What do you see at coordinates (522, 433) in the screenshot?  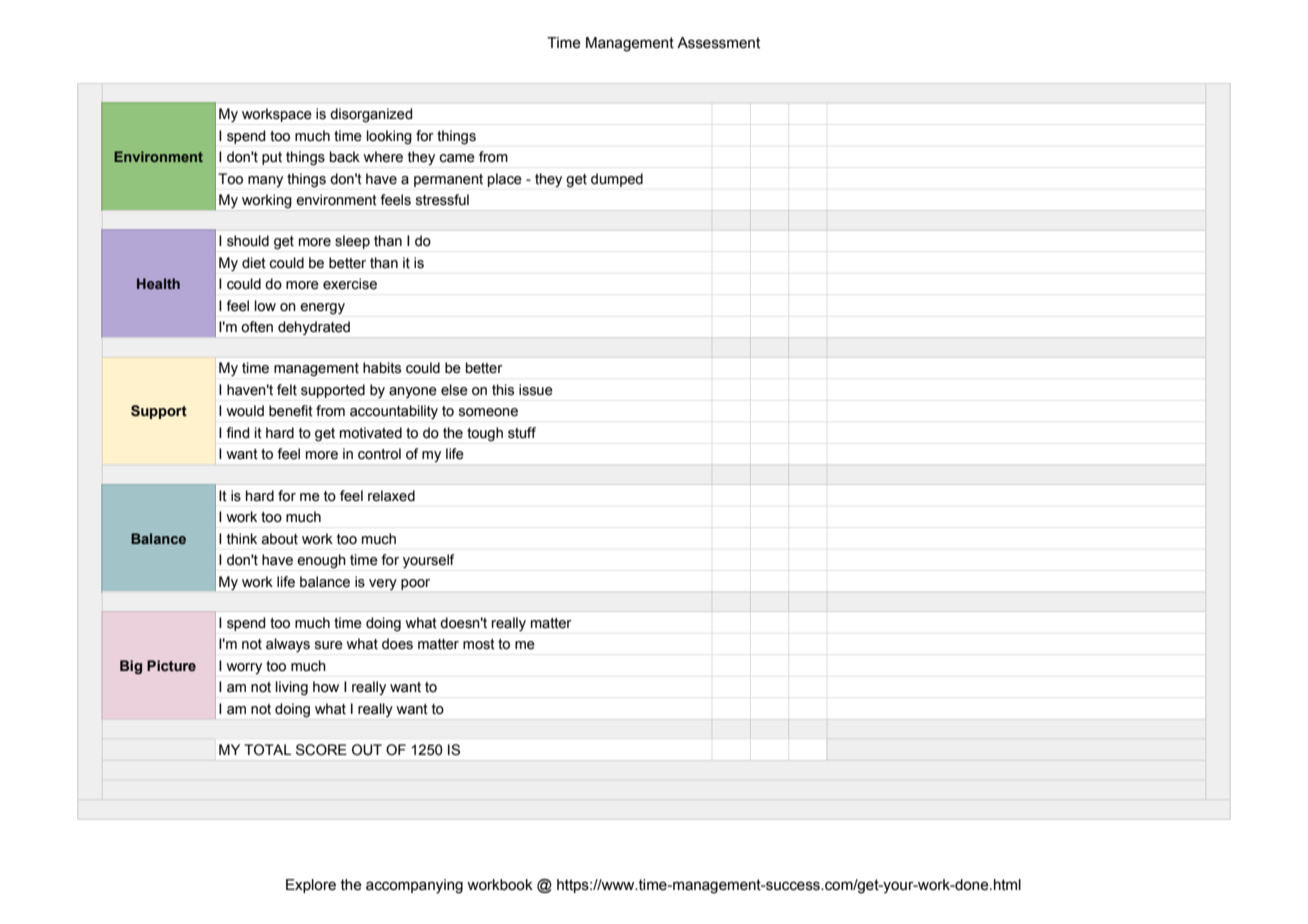 I see `stuff` at bounding box center [522, 433].
